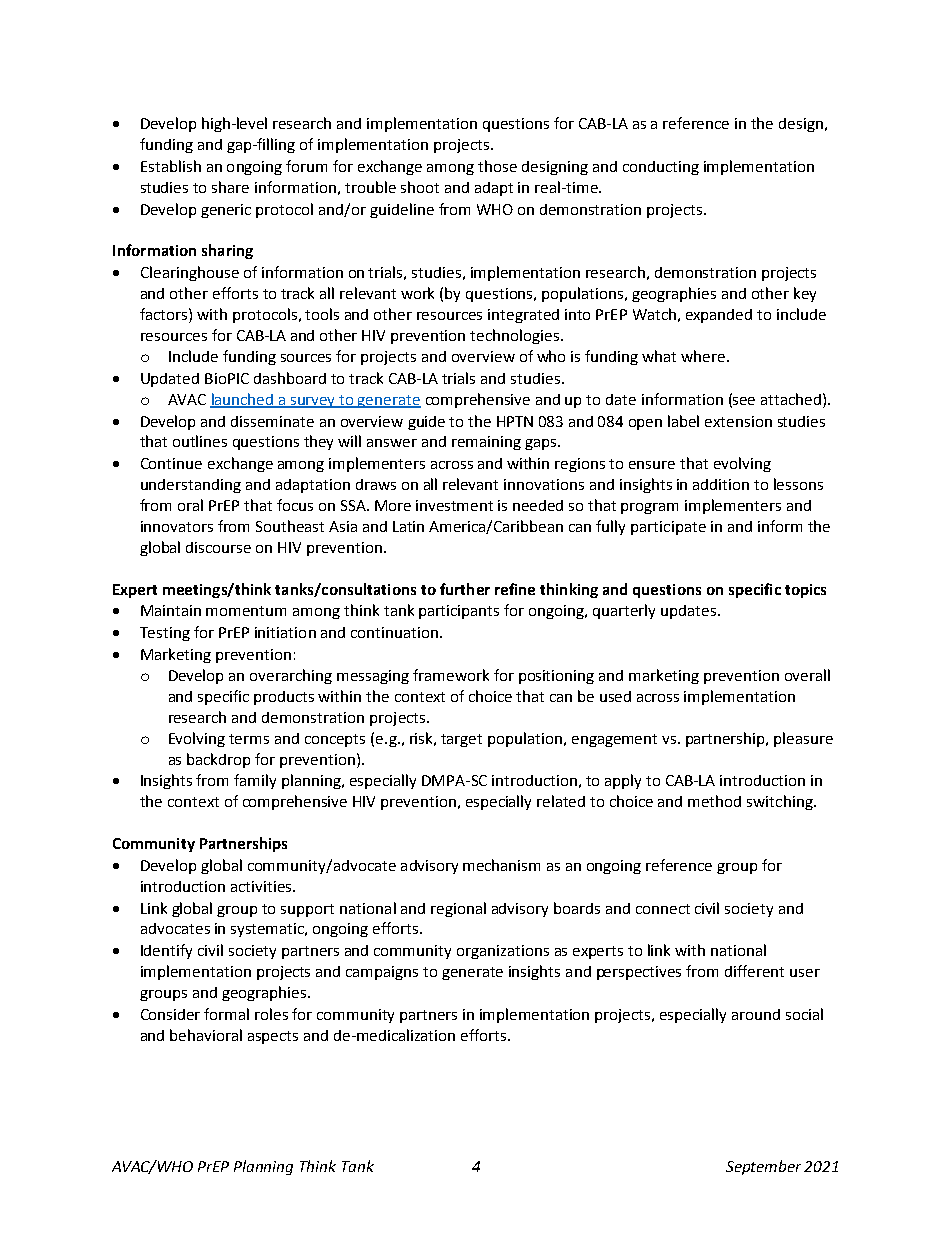  What do you see at coordinates (661, 168) in the image?
I see `conducting` at bounding box center [661, 168].
